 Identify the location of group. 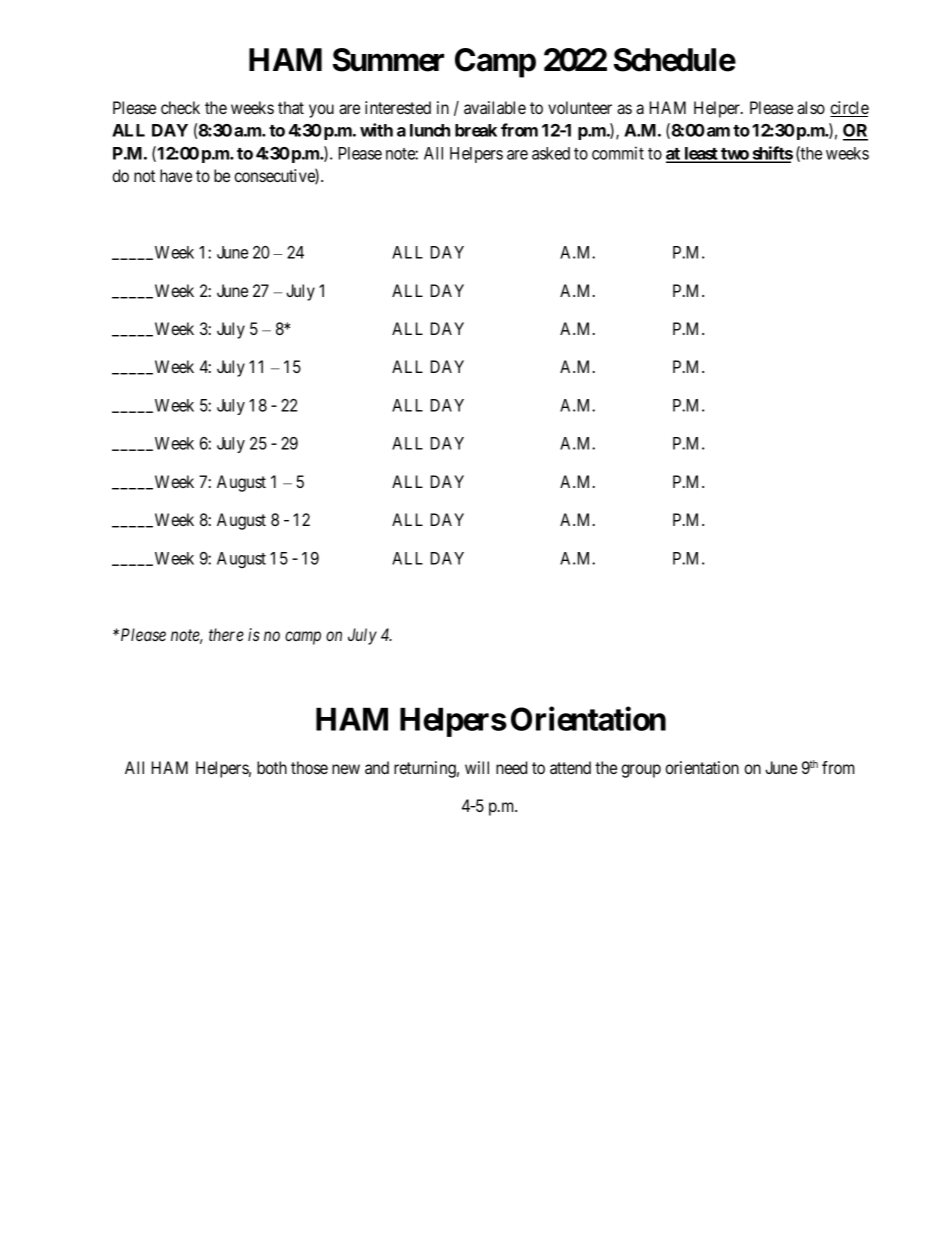
(641, 771).
